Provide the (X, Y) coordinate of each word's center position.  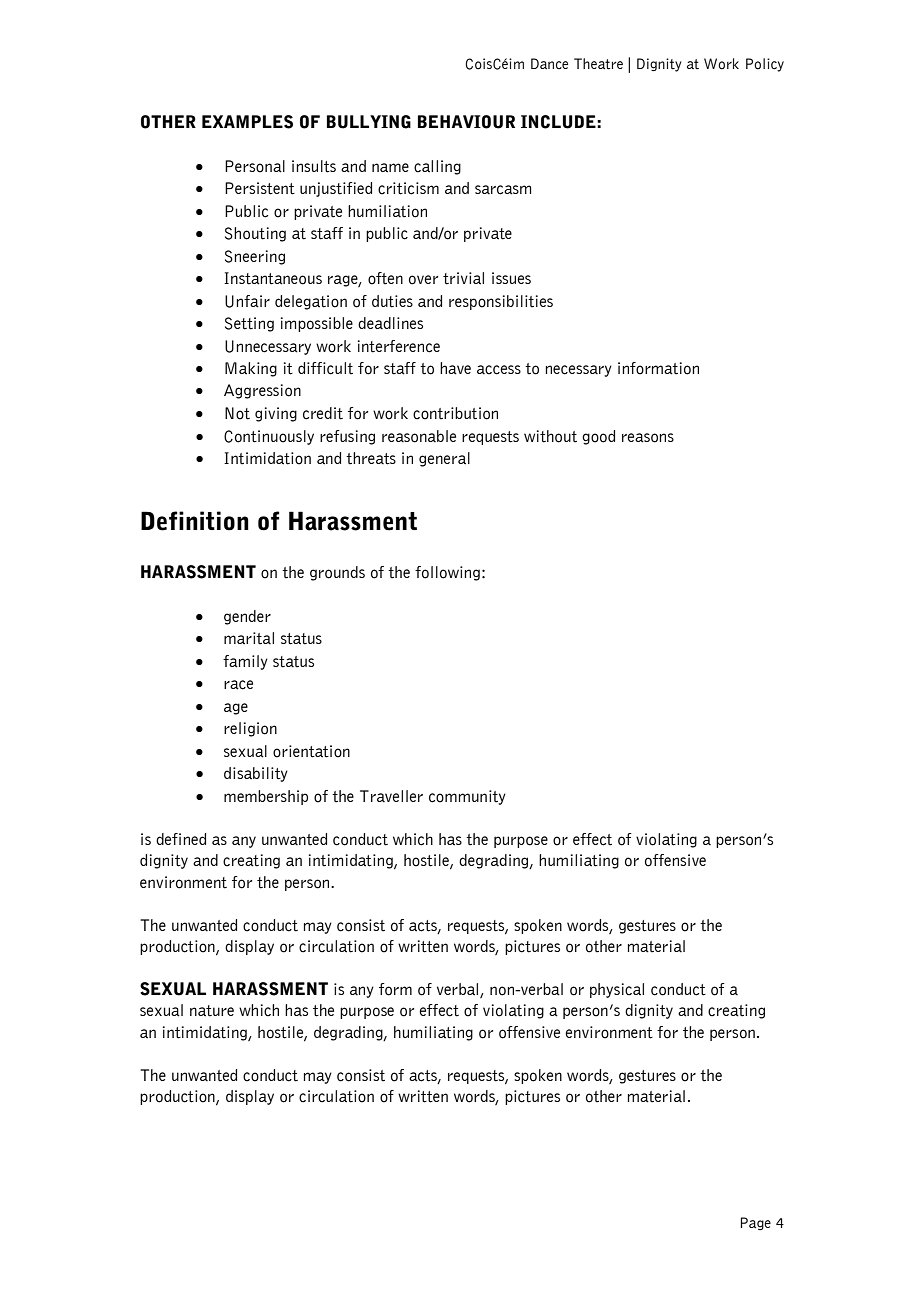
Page (756, 1223)
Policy (765, 65)
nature (212, 1011)
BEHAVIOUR (466, 122)
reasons (648, 438)
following (447, 573)
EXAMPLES (247, 122)
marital (249, 638)
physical (617, 990)
